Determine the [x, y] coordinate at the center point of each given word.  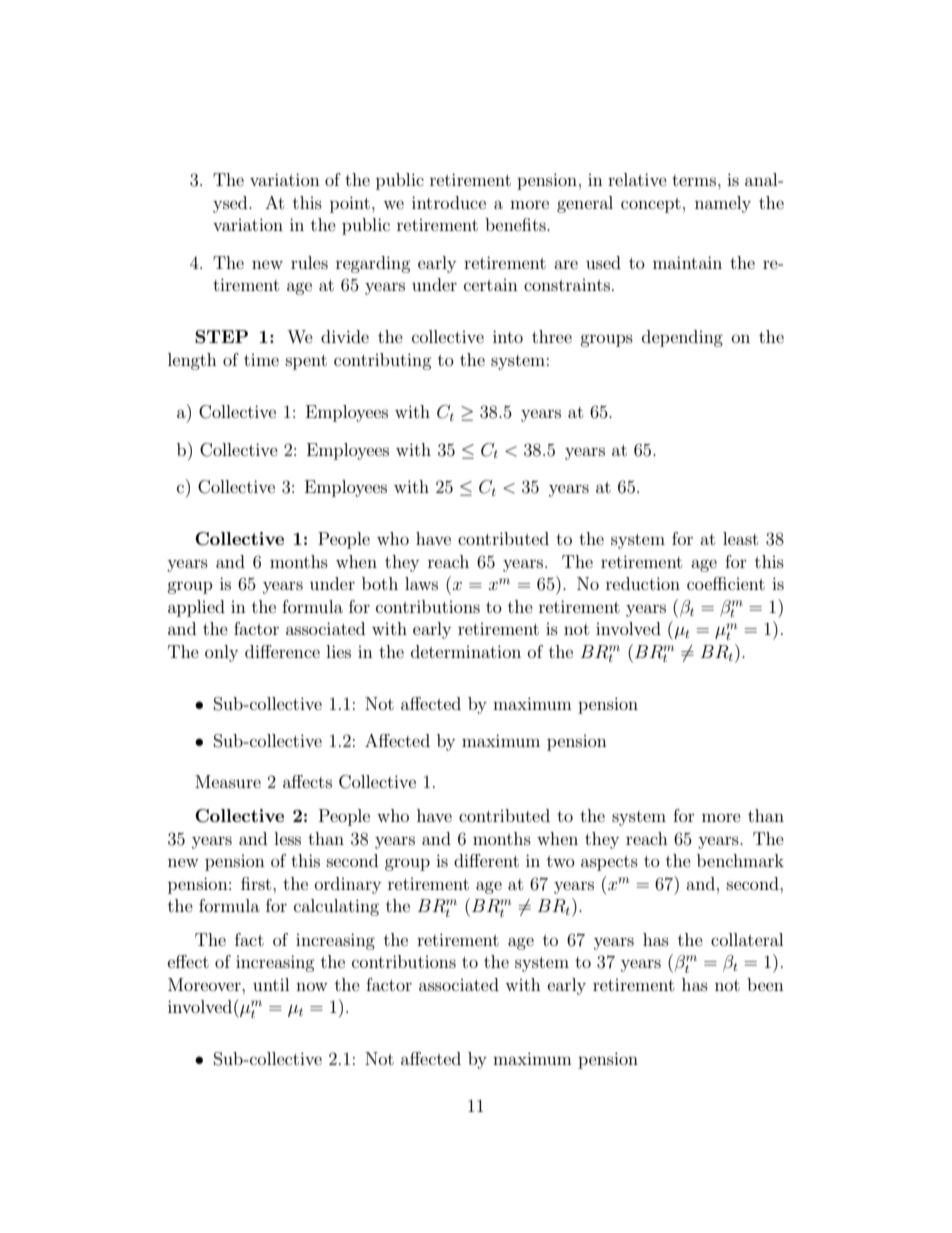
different [486, 860]
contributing [383, 361]
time [261, 360]
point [350, 204]
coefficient [726, 583]
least [740, 538]
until [271, 984]
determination [466, 651]
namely [723, 204]
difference [282, 651]
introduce [449, 202]
